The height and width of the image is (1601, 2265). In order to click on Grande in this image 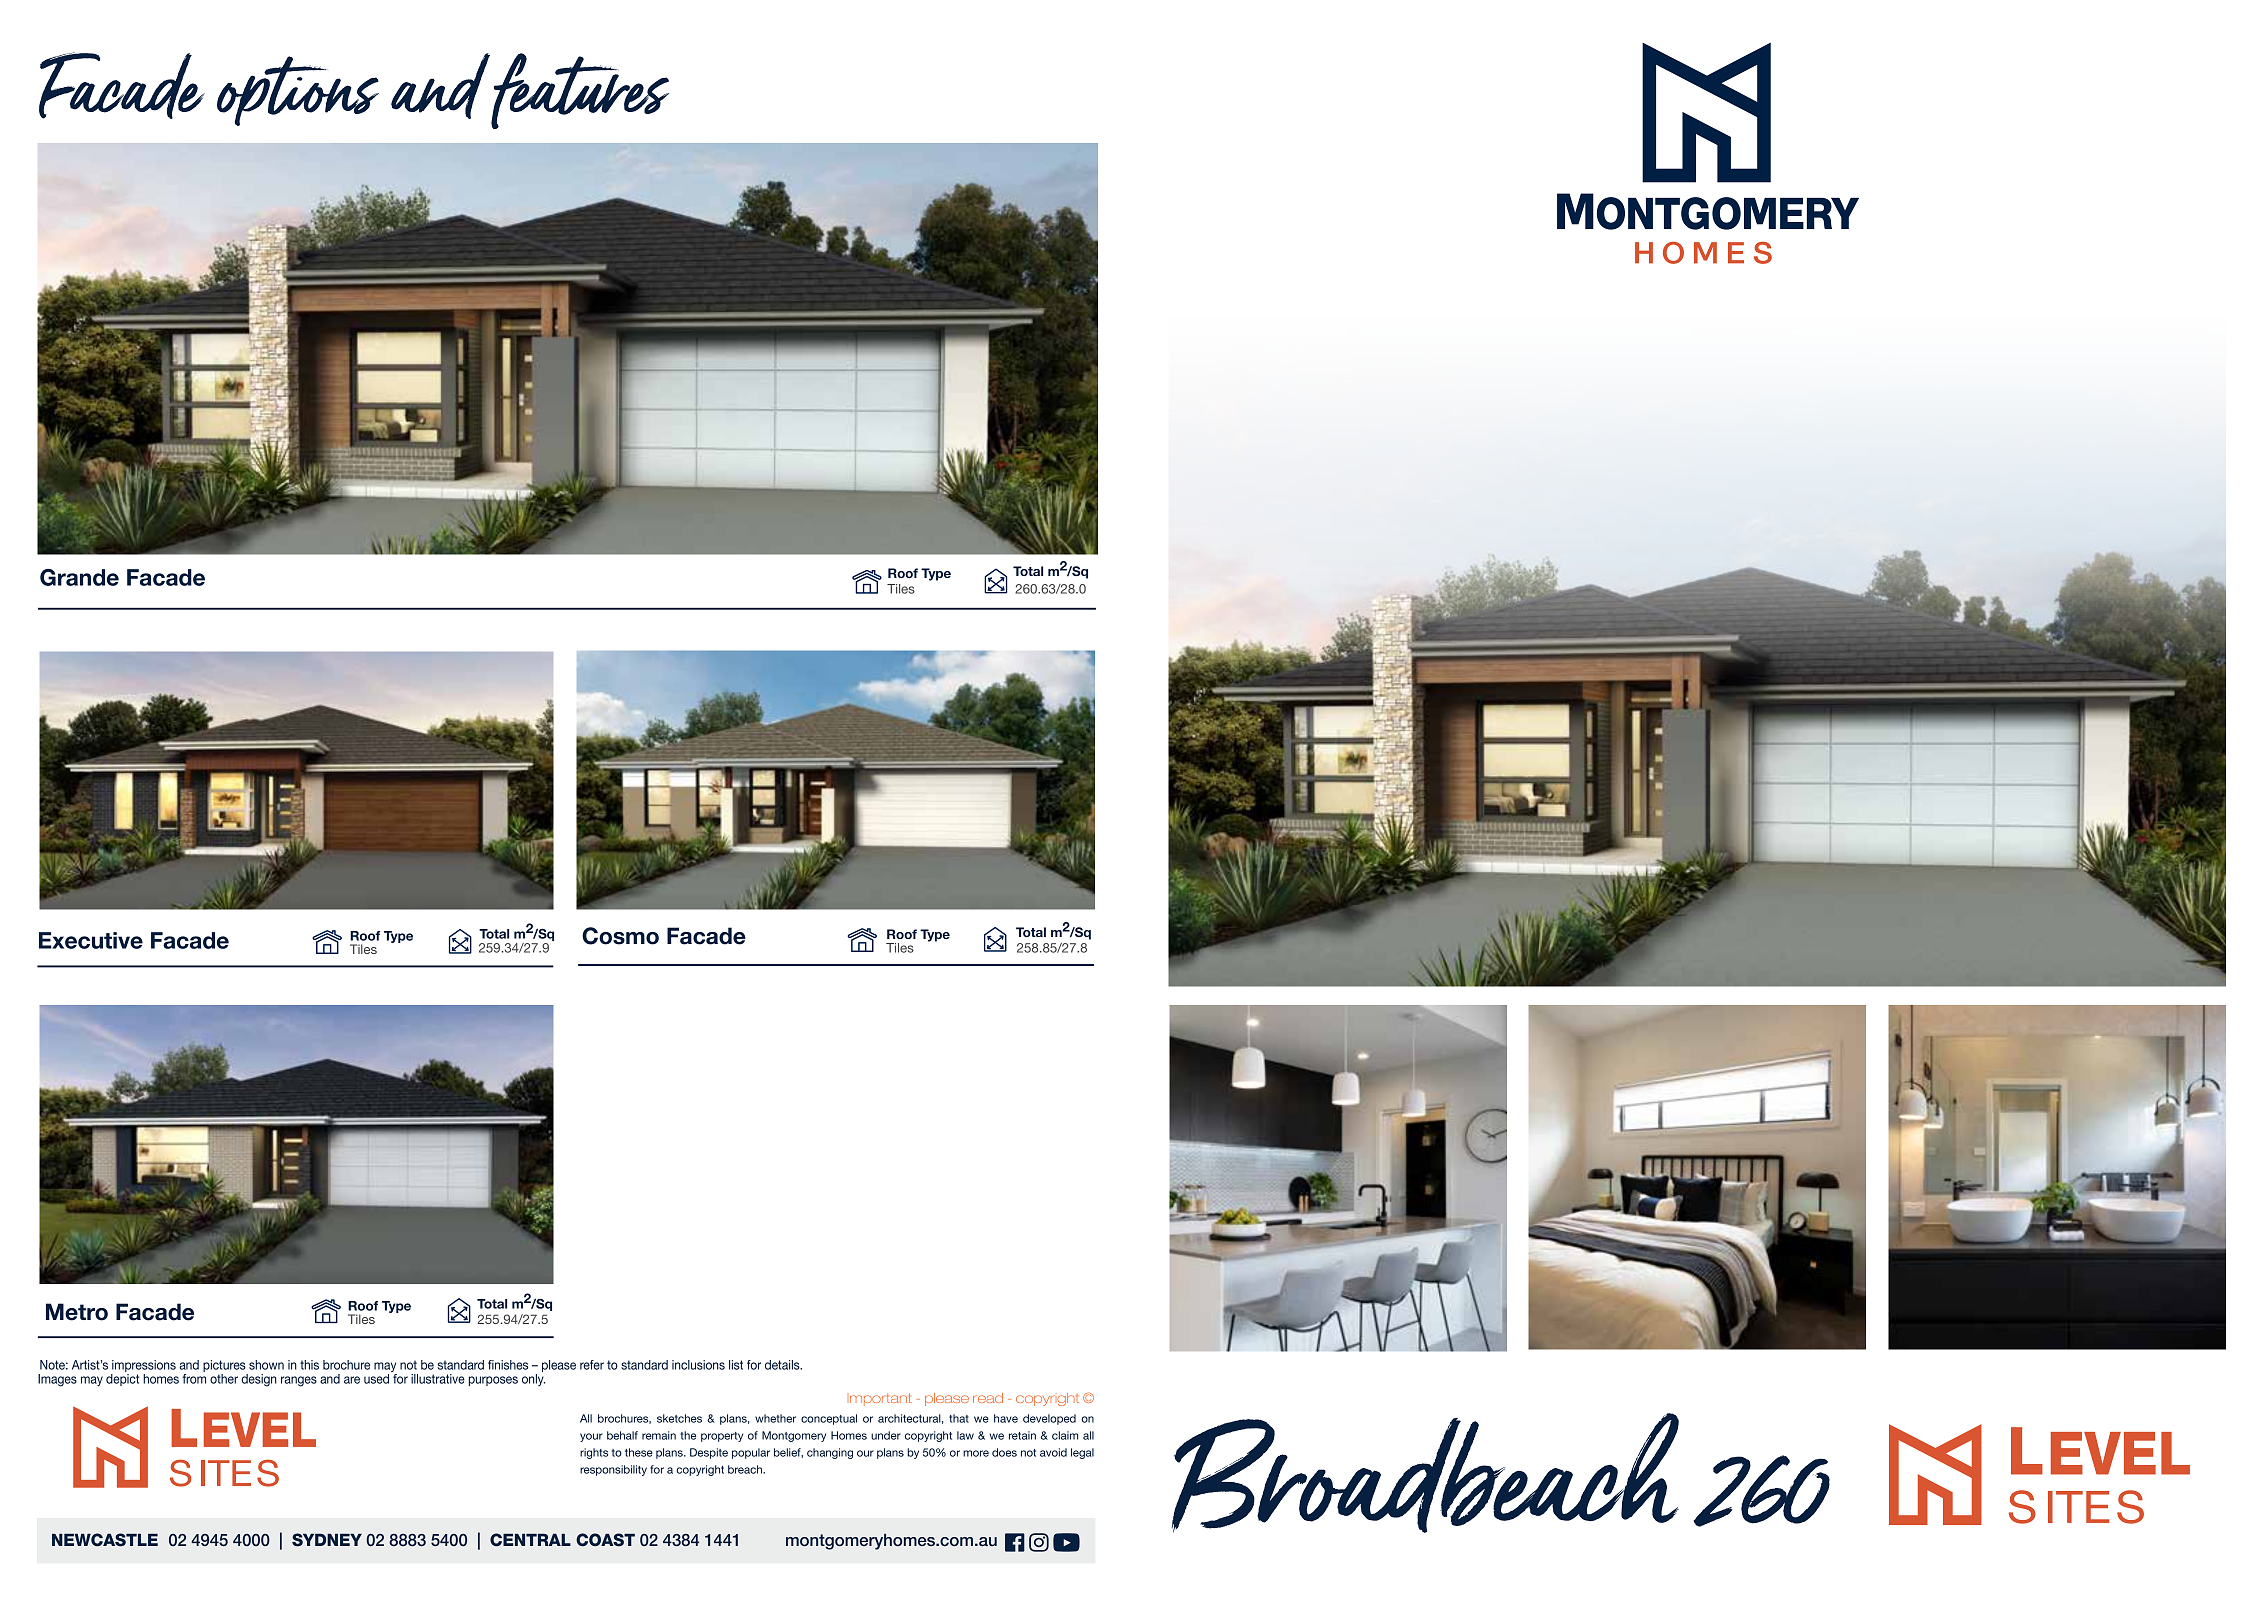, I will do `click(79, 577)`.
